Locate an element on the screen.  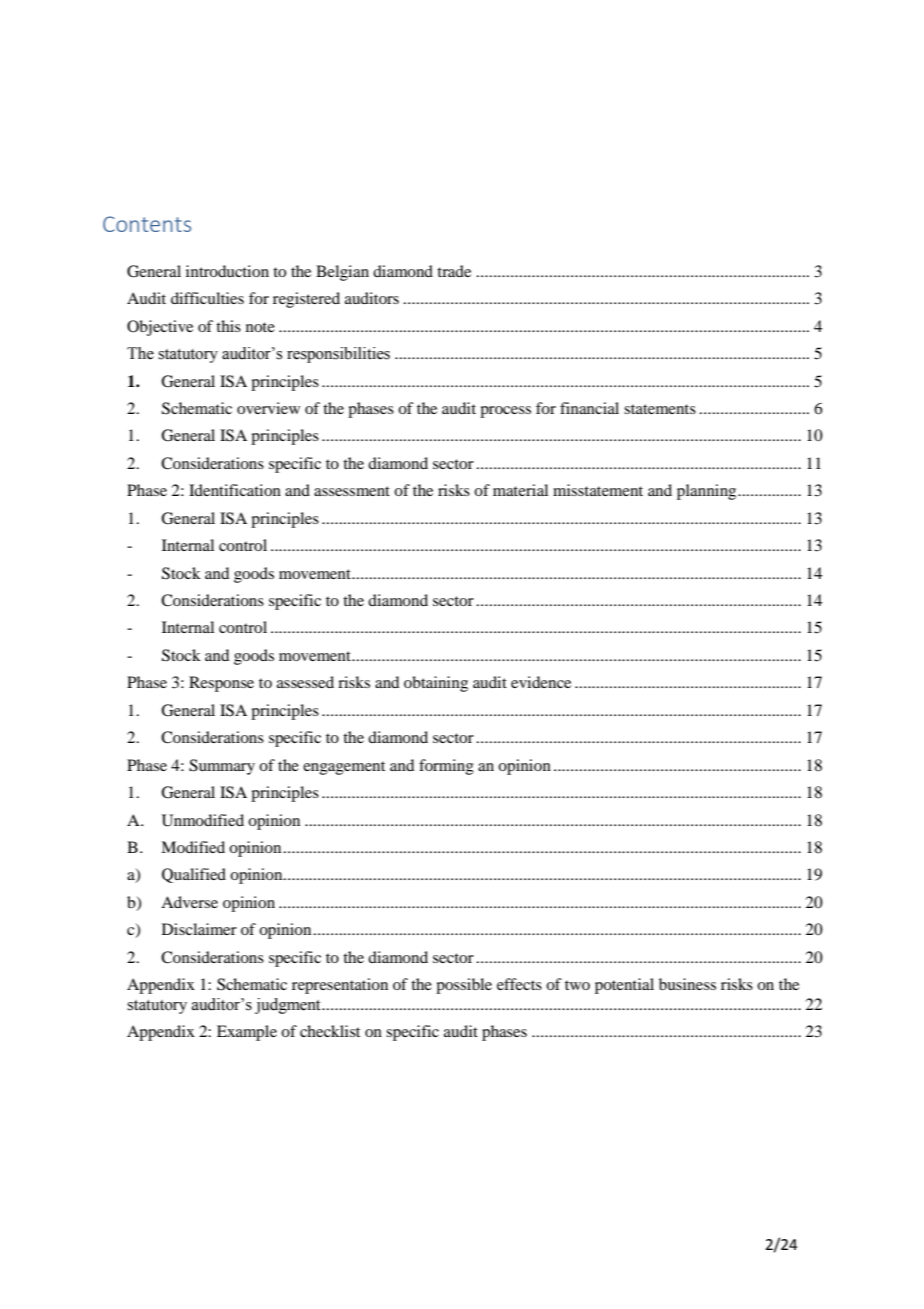
forming is located at coordinates (446, 767).
